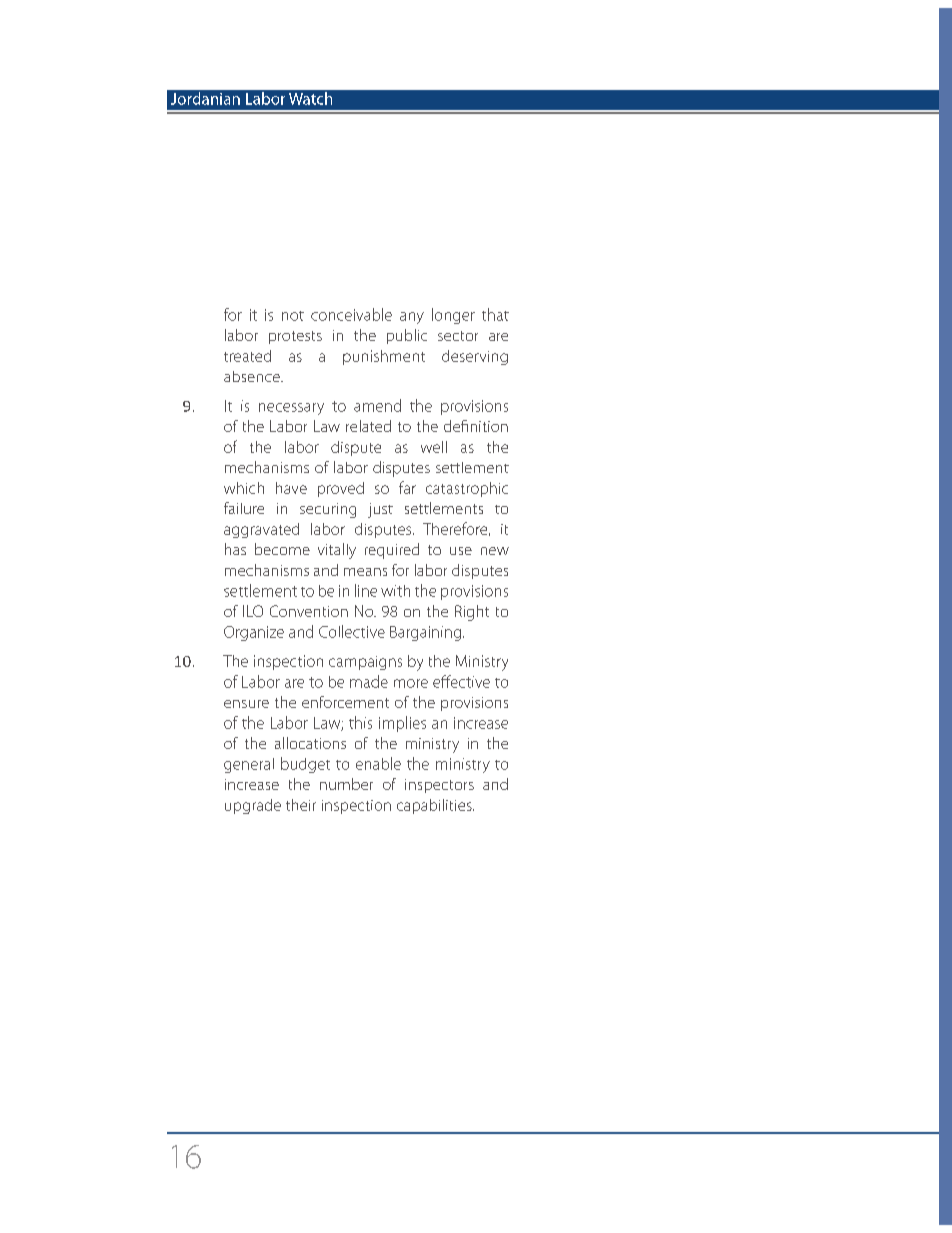 The image size is (952, 1233). Describe the element at coordinates (467, 489) in the screenshot. I see `catastrophic` at that location.
